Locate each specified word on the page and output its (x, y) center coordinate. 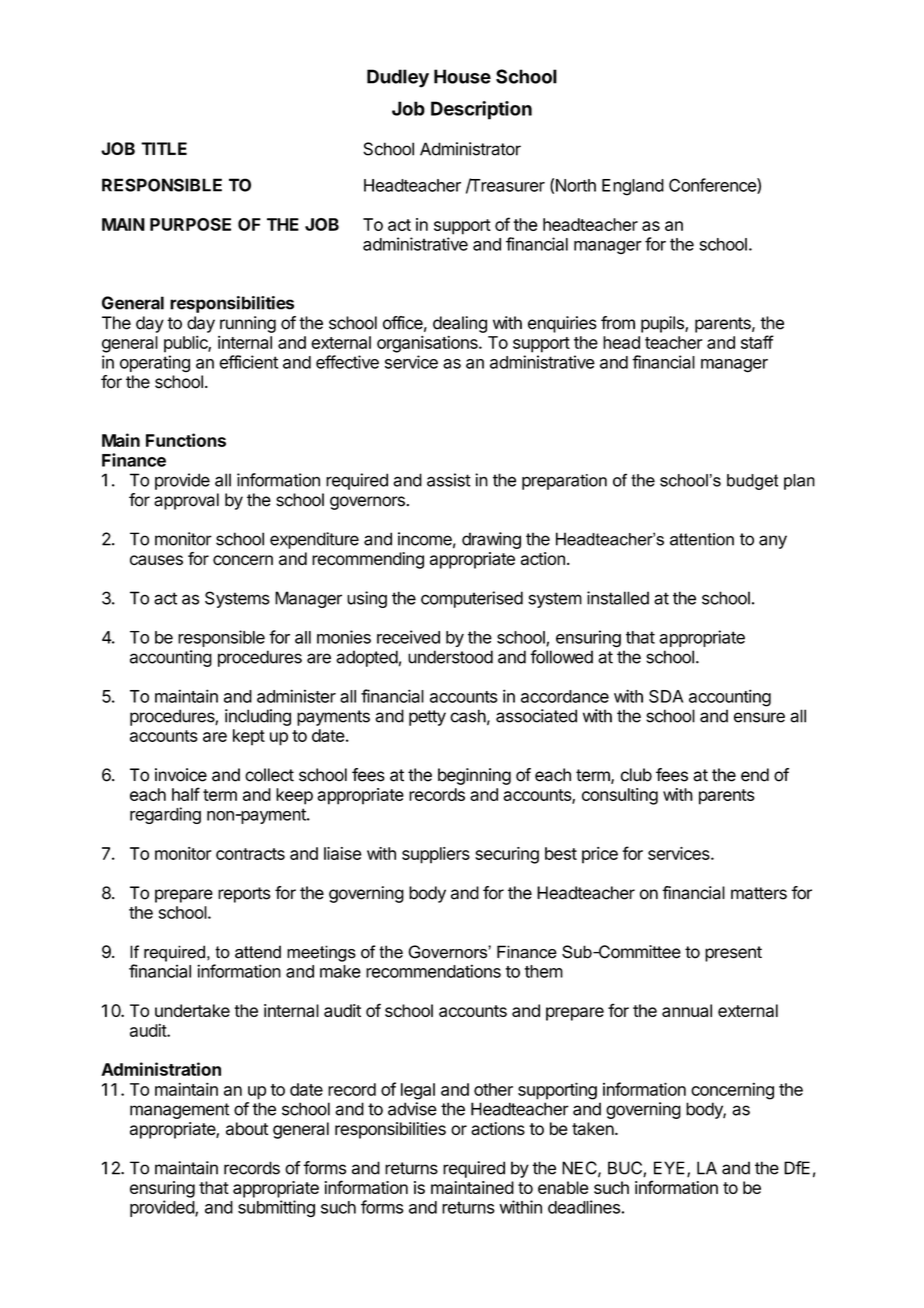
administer (296, 696)
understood (450, 657)
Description (481, 110)
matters (759, 893)
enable (563, 1187)
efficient (248, 362)
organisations (428, 344)
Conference (713, 186)
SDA (666, 696)
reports (244, 895)
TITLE (164, 148)
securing (507, 855)
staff (757, 342)
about (247, 1129)
